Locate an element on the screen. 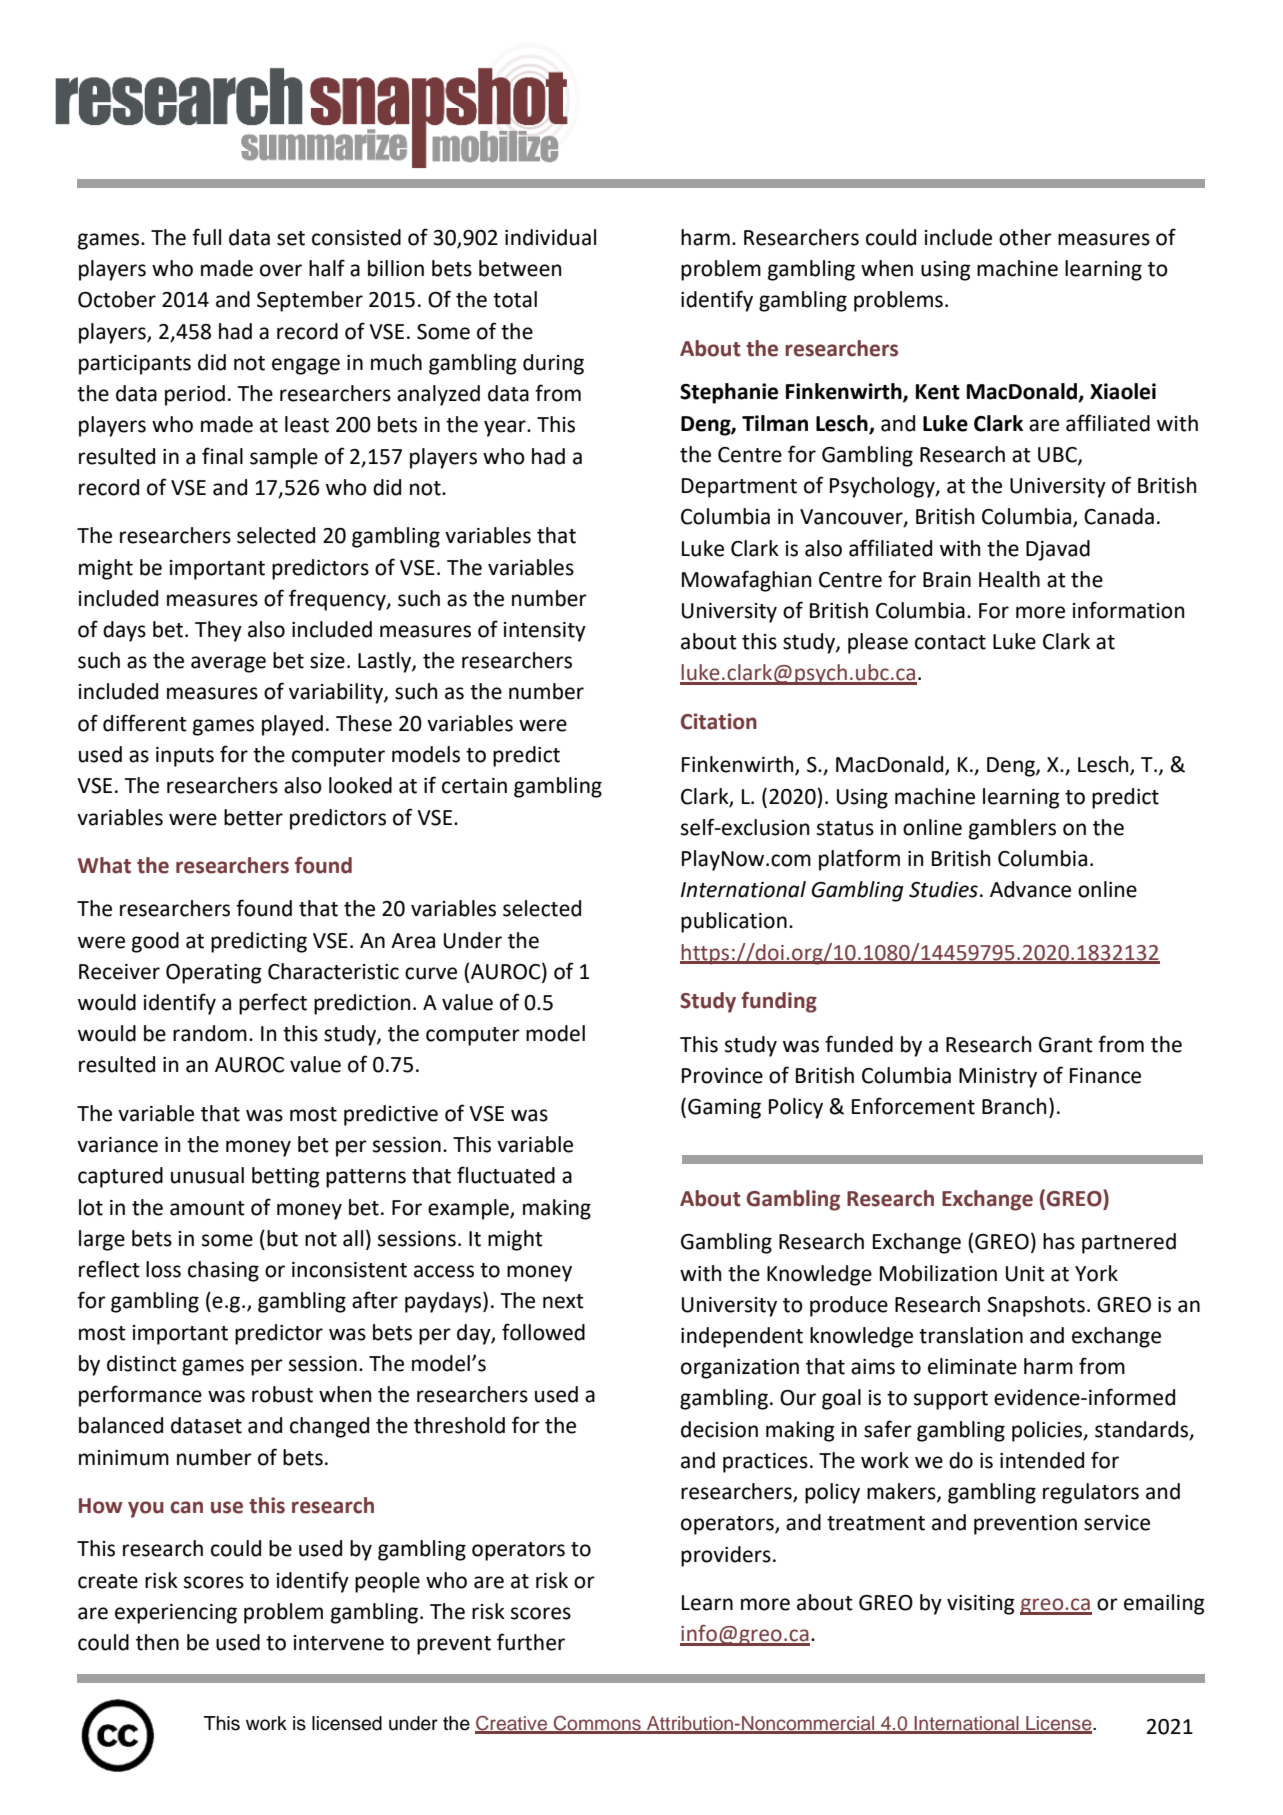  other is located at coordinates (1025, 237).
